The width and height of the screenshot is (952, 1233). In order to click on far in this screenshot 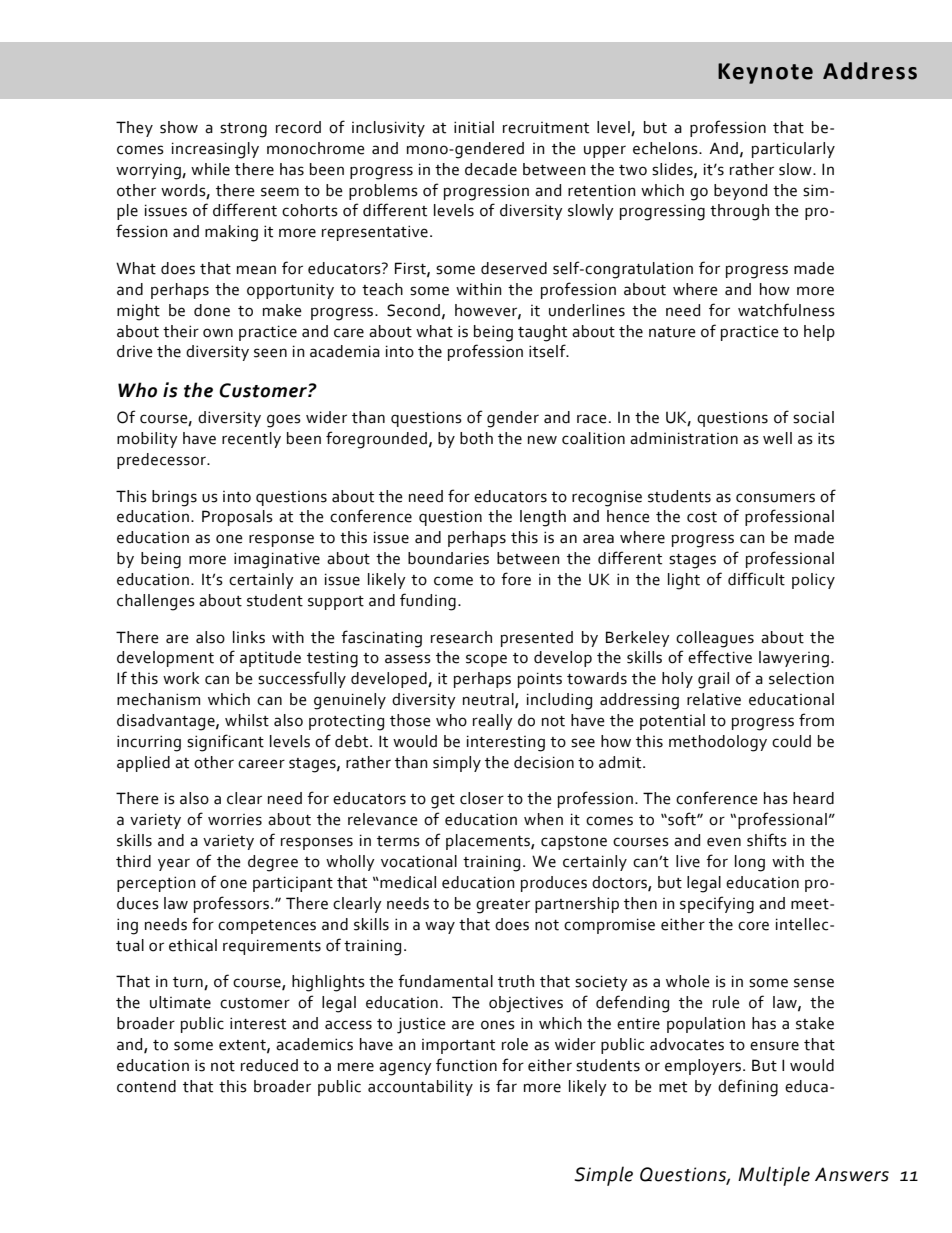, I will do `click(506, 1086)`.
